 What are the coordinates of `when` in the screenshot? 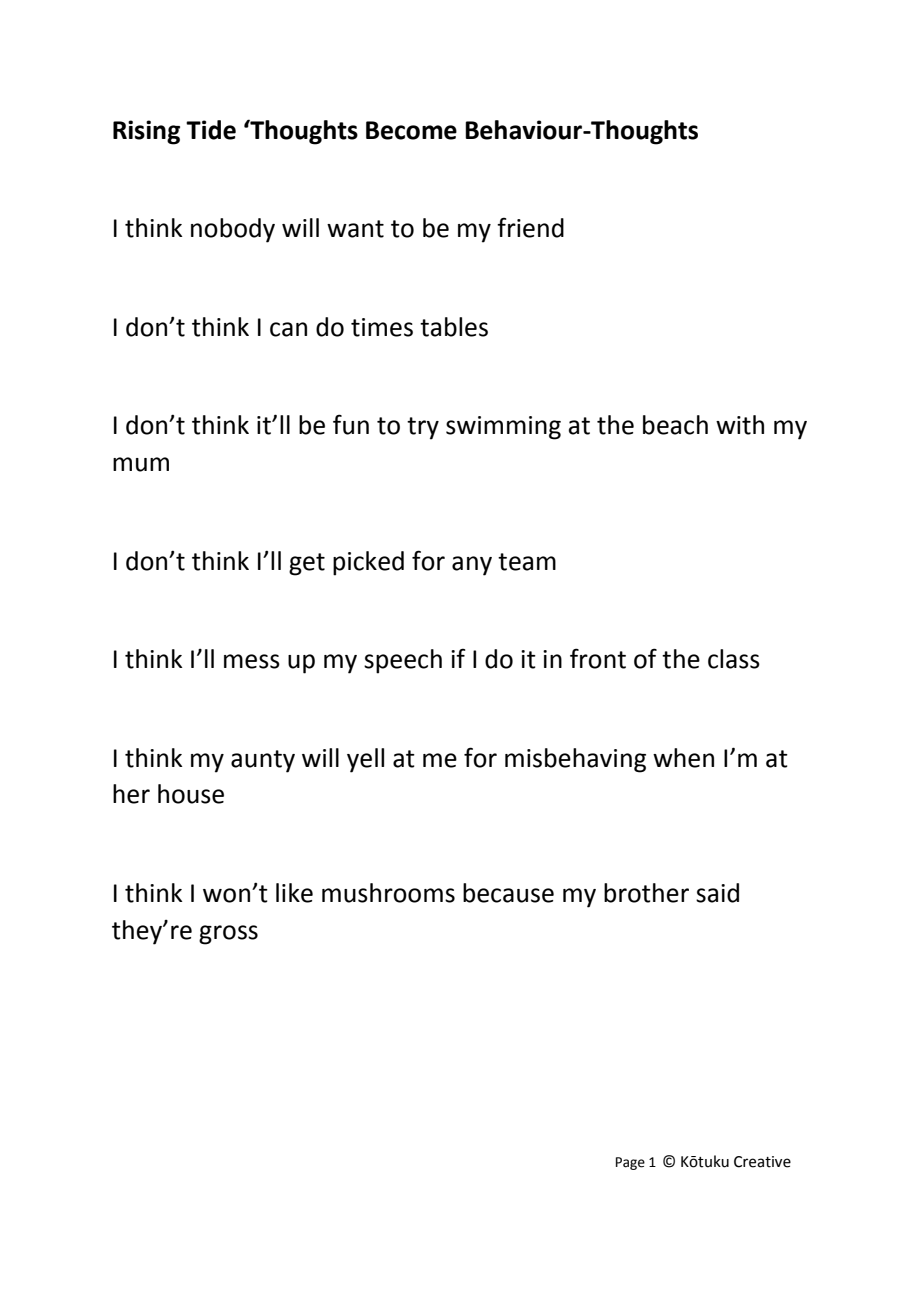 It's located at (683, 758).
